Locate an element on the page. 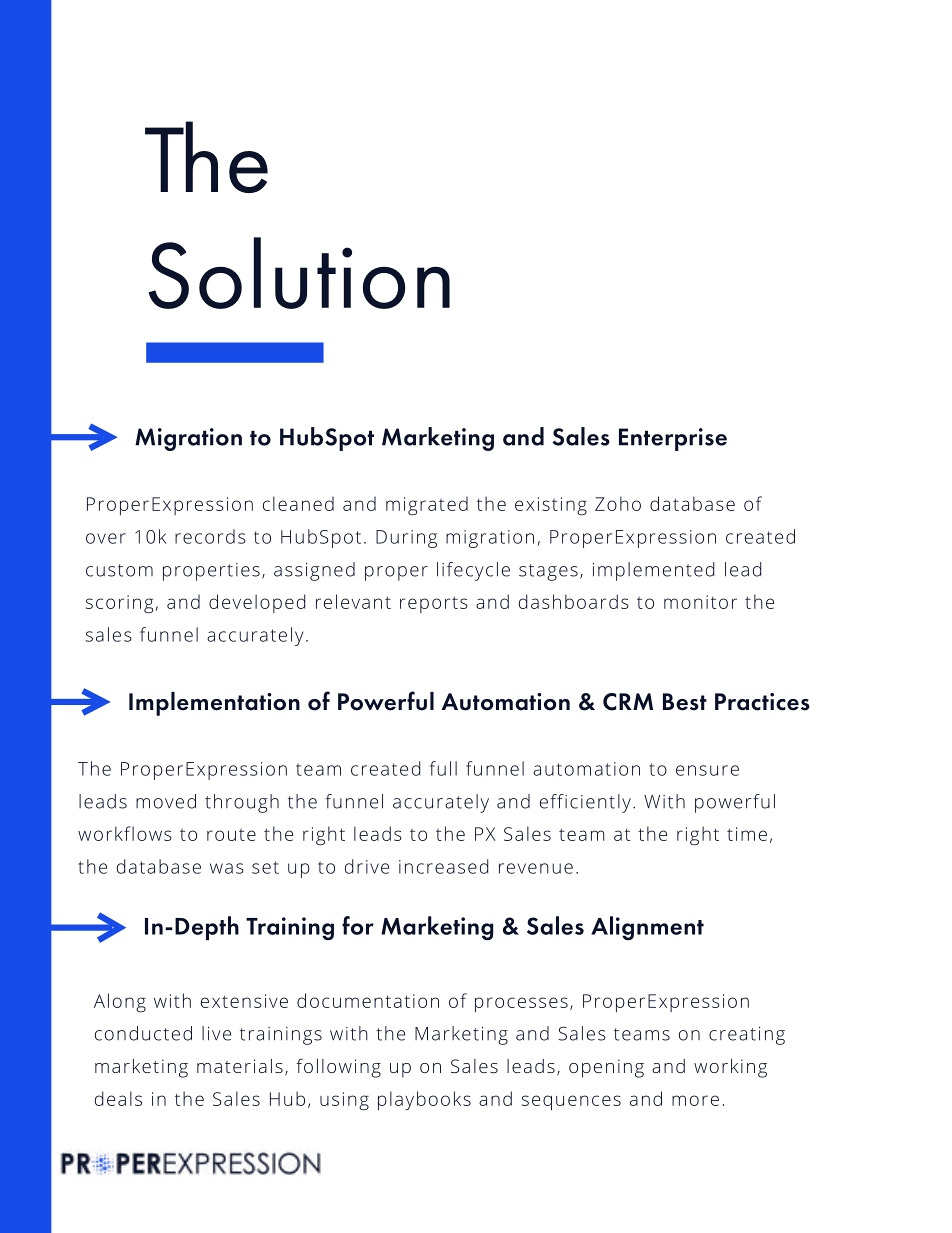 Image resolution: width=952 pixels, height=1233 pixels. migrated is located at coordinates (427, 506).
